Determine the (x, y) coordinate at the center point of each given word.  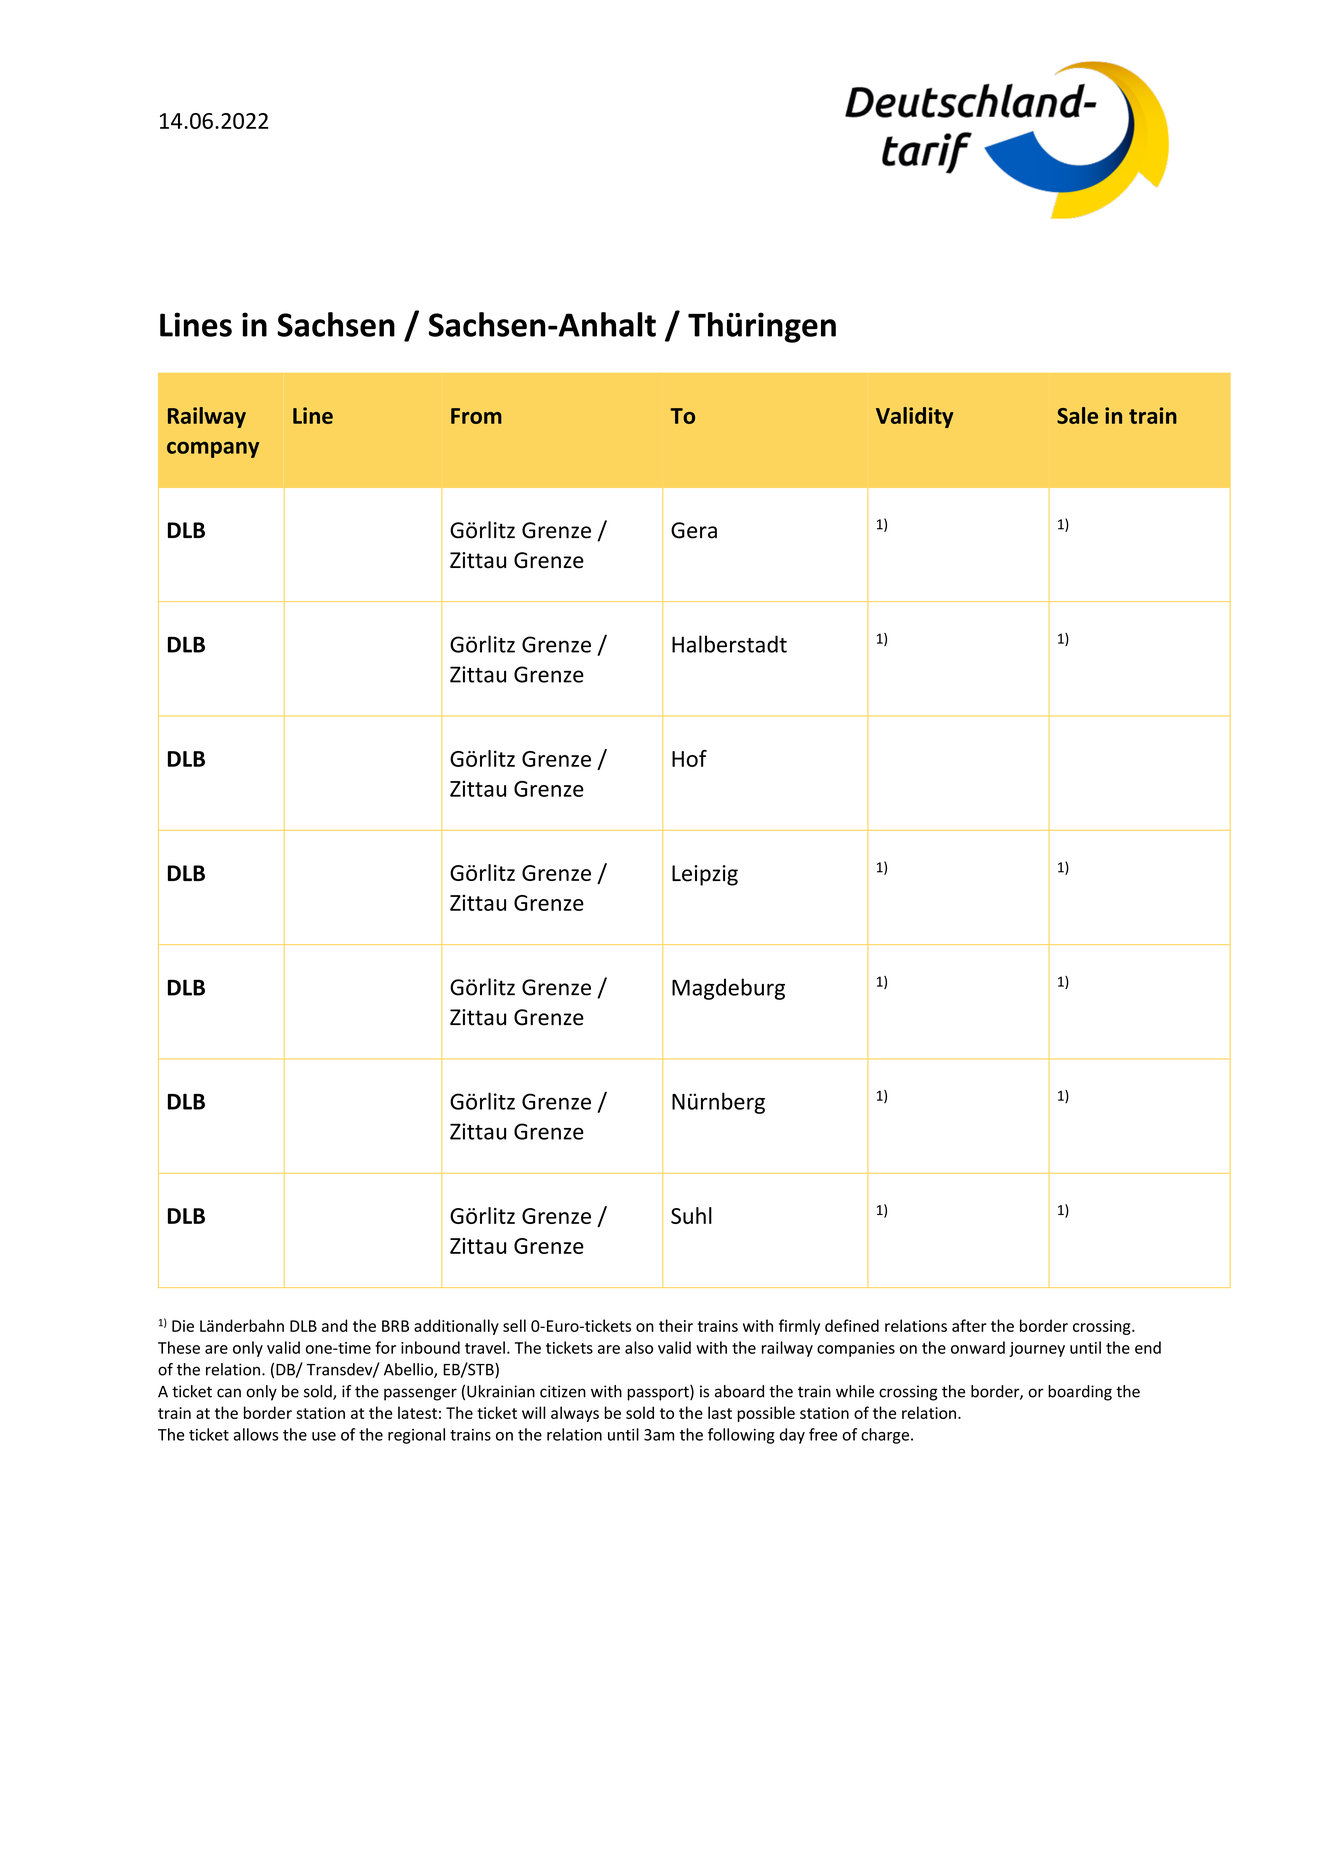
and (334, 1325)
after (969, 1325)
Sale (1077, 415)
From (476, 416)
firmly (799, 1327)
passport (659, 1393)
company (213, 450)
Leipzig (705, 875)
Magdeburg (728, 989)
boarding (1080, 1393)
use (324, 1436)
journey (1037, 1349)
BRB (395, 1326)
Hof (689, 758)
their (676, 1325)
